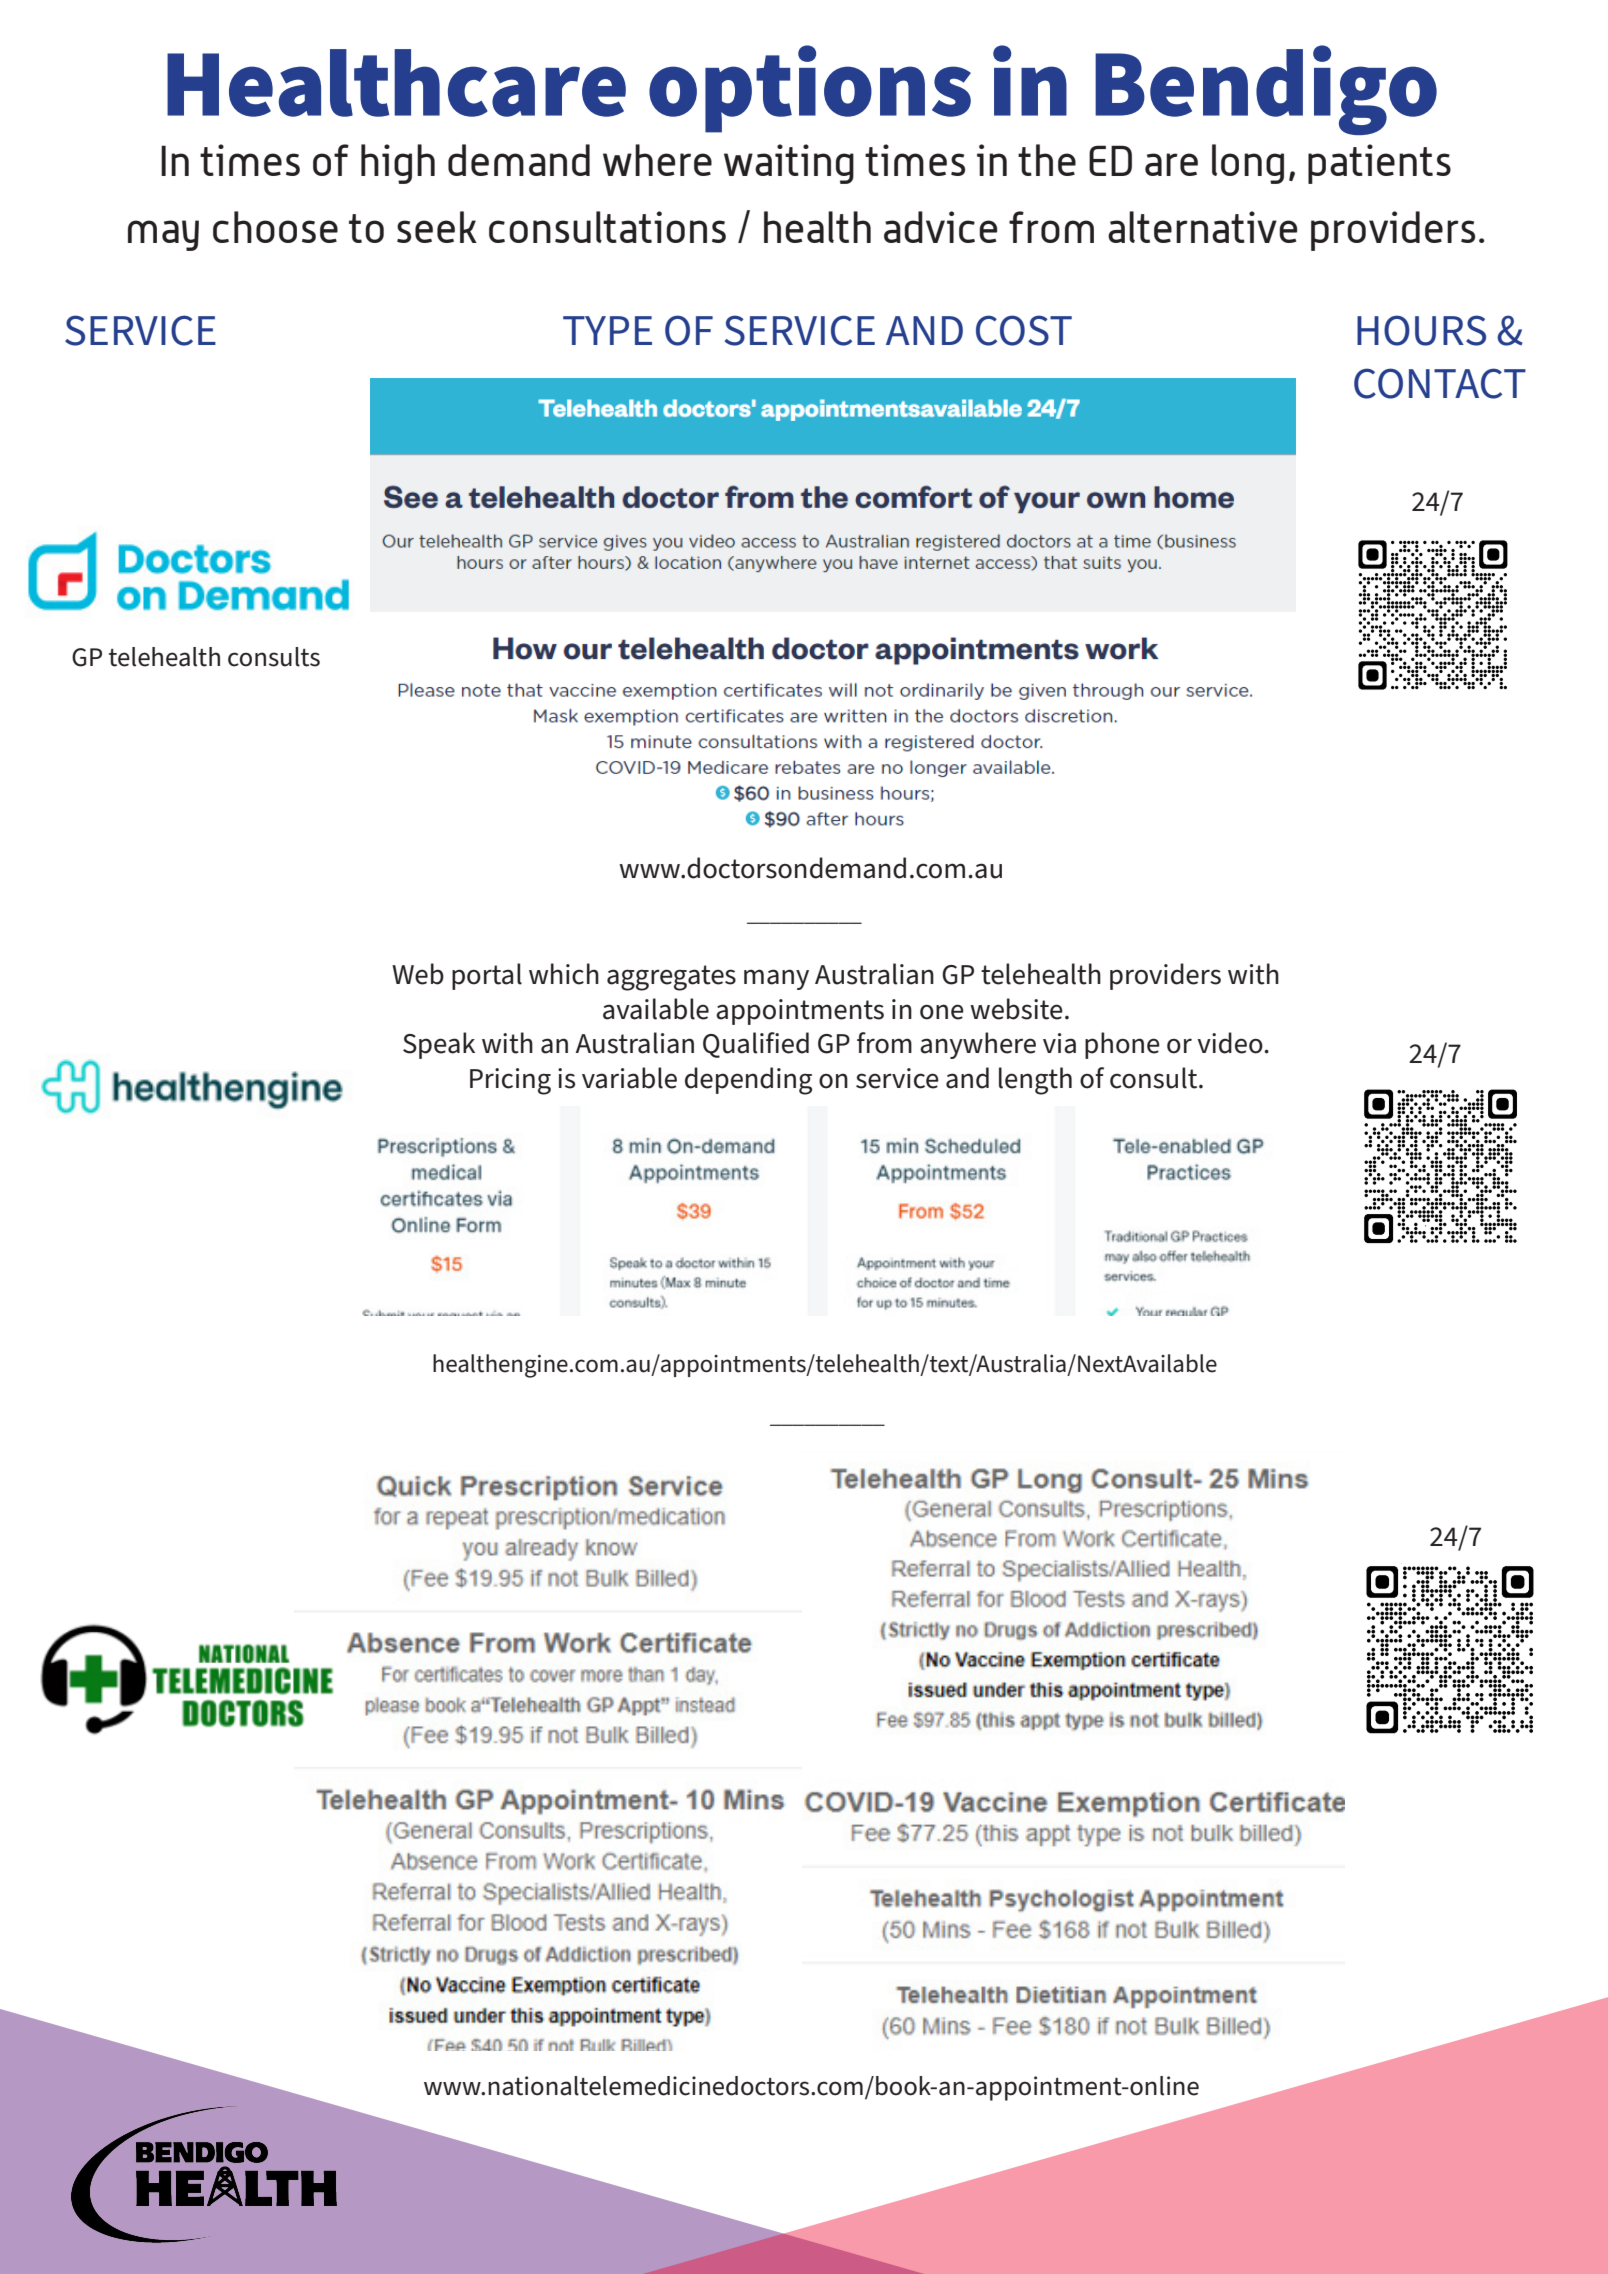 Image resolution: width=1608 pixels, height=2274 pixels. What do you see at coordinates (398, 164) in the page?
I see `high` at bounding box center [398, 164].
